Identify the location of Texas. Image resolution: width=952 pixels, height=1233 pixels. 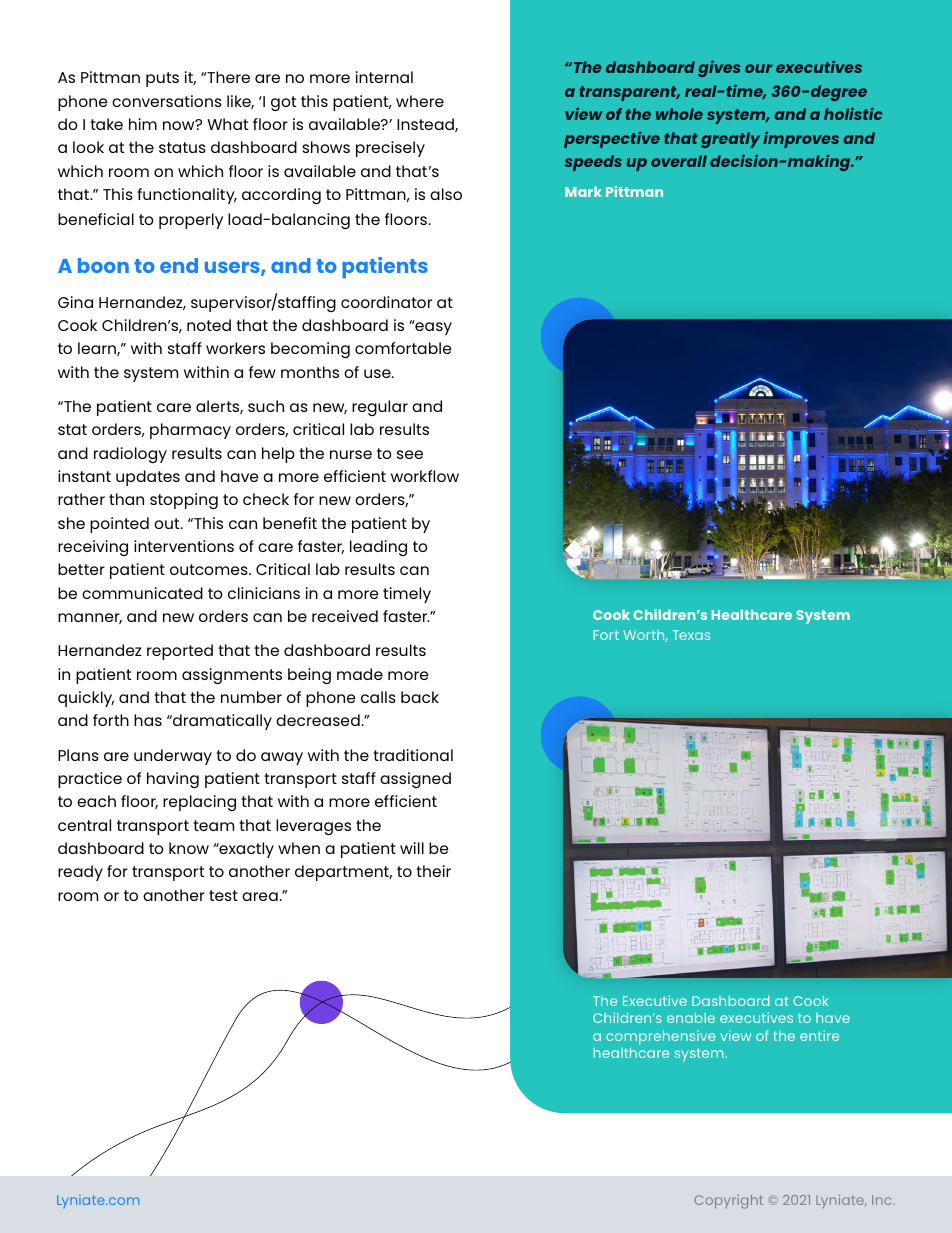
(691, 635).
